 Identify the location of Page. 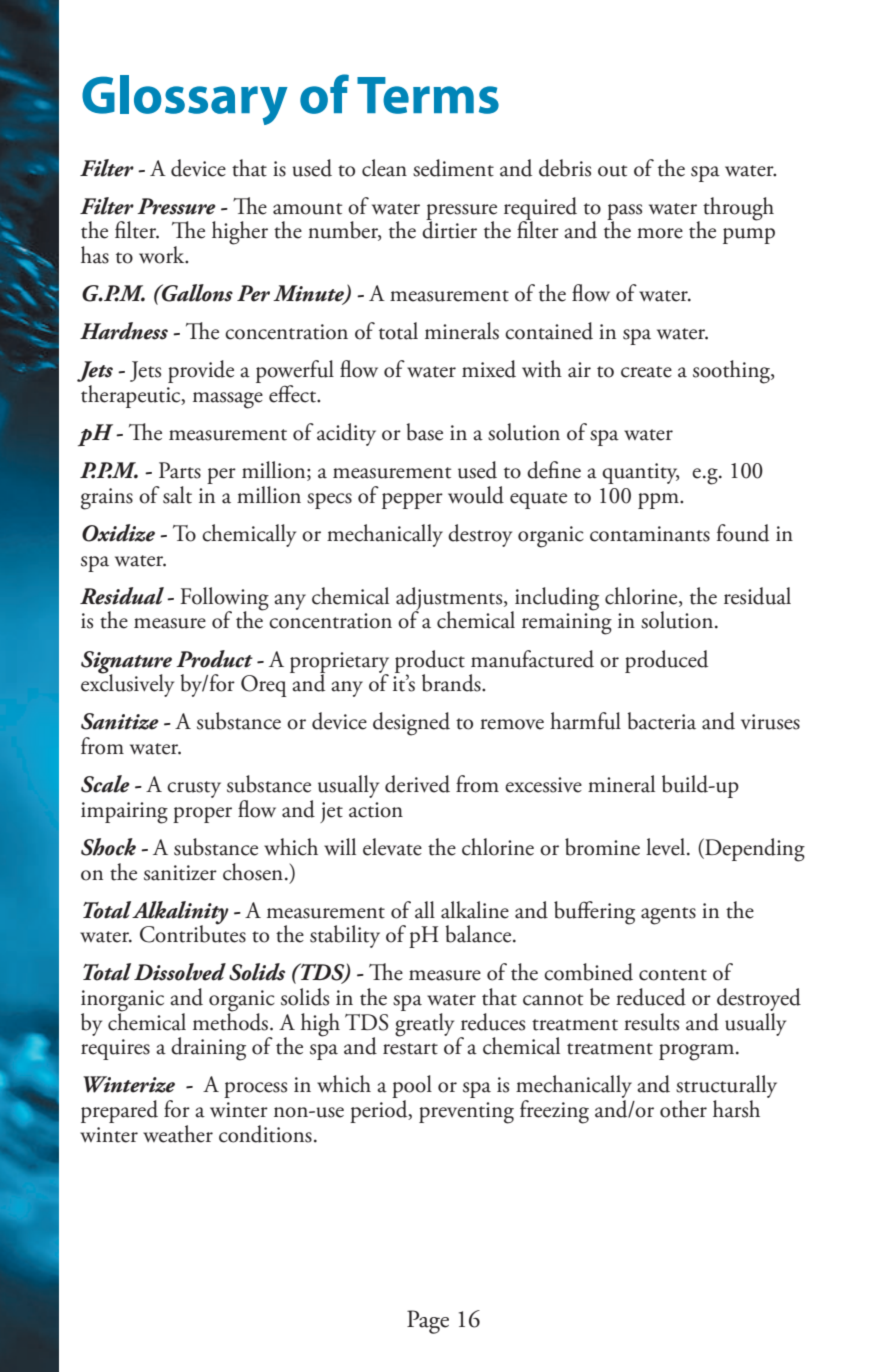
(428, 1322).
